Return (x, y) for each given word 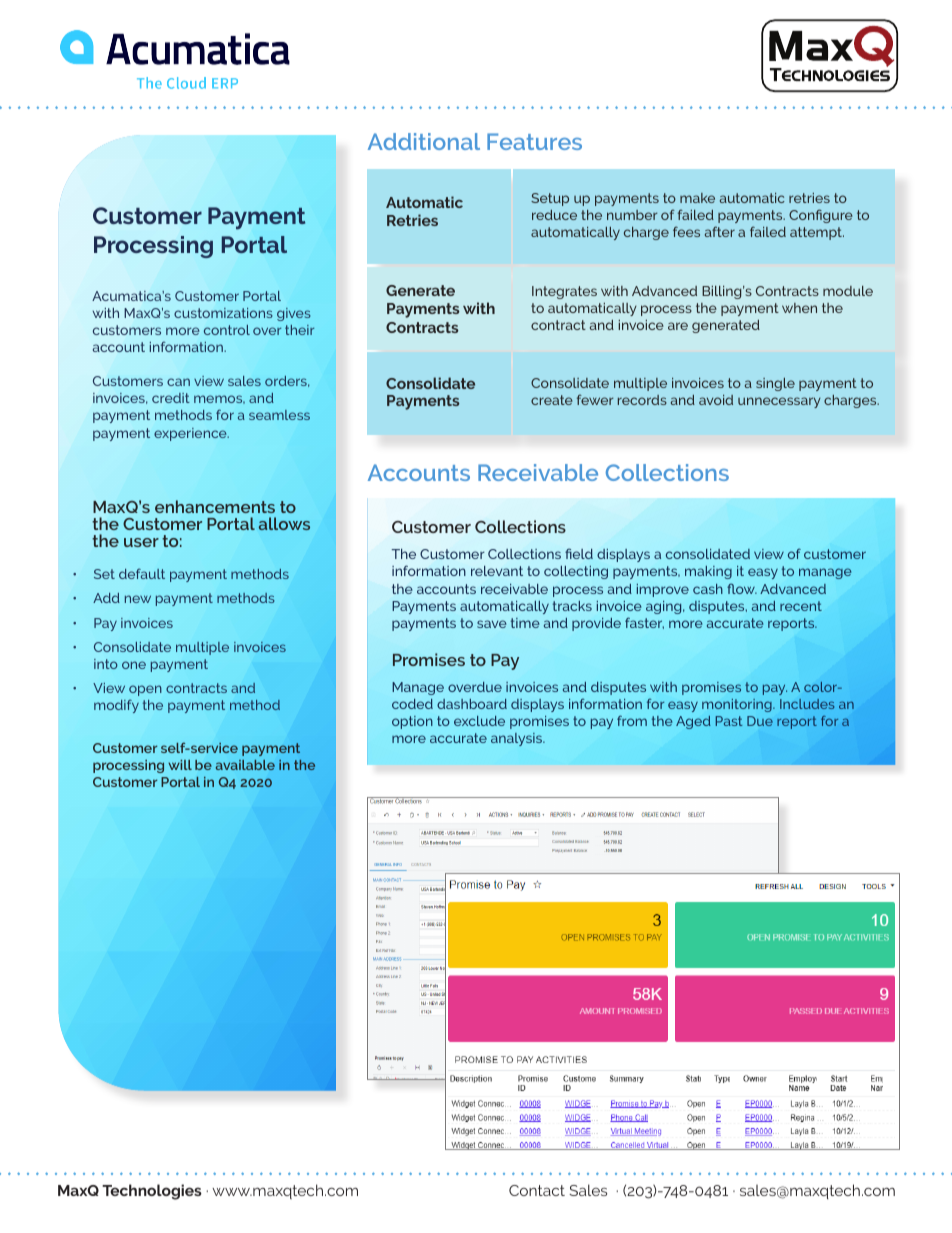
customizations (223, 313)
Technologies (152, 1192)
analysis (518, 739)
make (697, 198)
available (245, 765)
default (142, 573)
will (180, 765)
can (178, 382)
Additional (424, 141)
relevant (497, 571)
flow (742, 588)
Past (729, 721)
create (552, 400)
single (775, 384)
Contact (537, 1190)
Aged (693, 722)
